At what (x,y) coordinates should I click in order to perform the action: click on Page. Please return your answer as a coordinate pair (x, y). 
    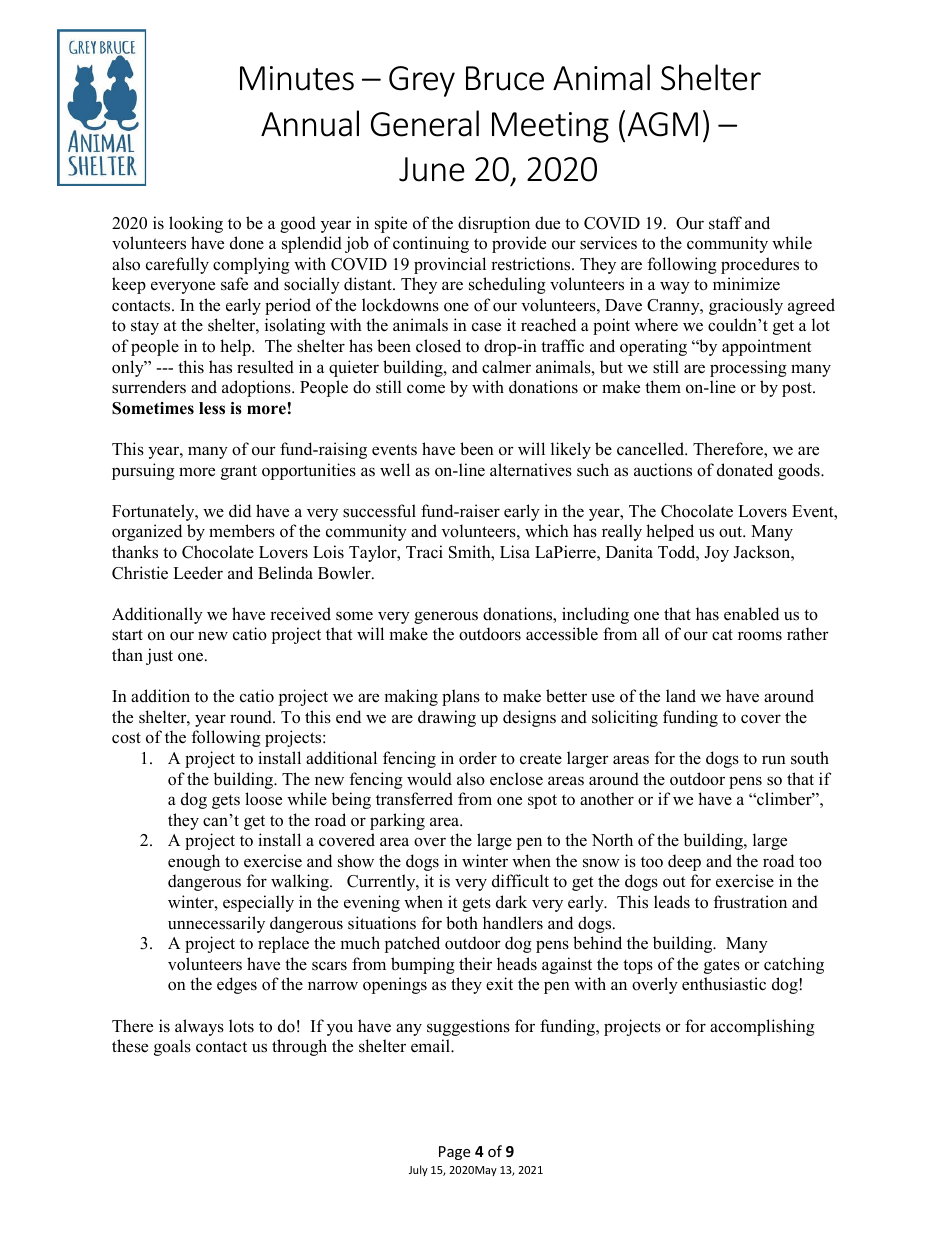
    Looking at the image, I should click on (454, 1153).
